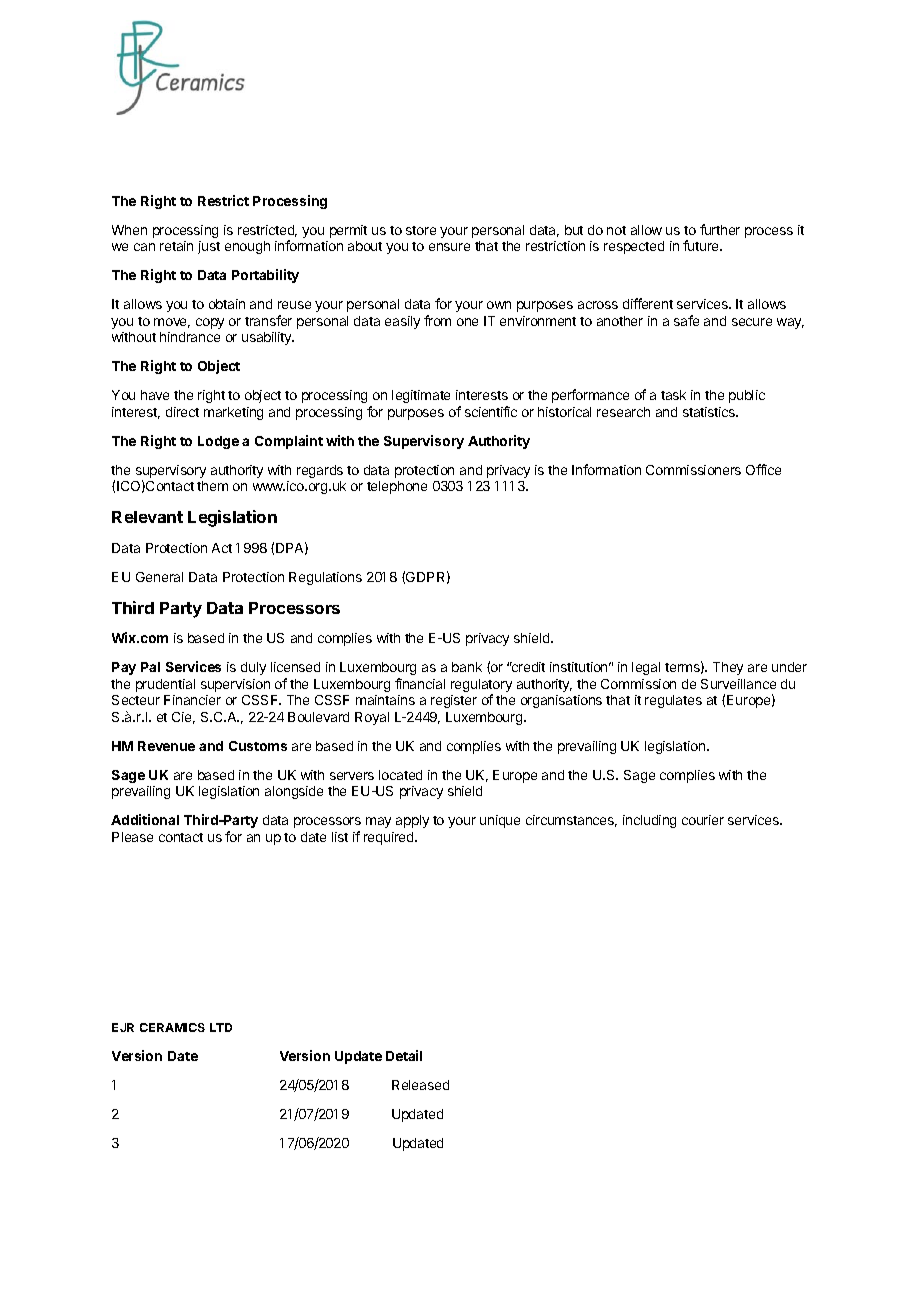  I want to click on duly, so click(253, 668).
